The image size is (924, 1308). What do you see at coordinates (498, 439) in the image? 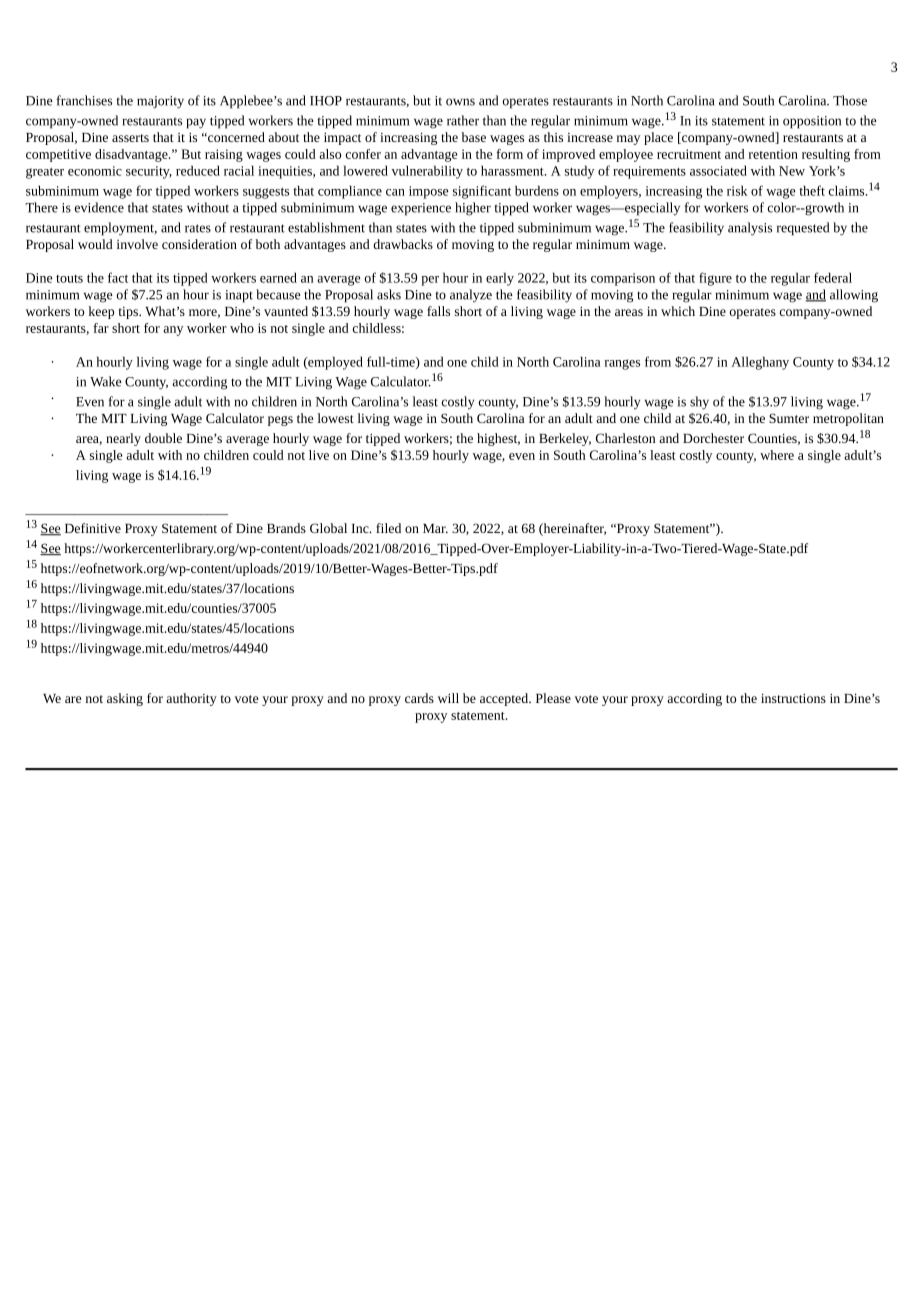
I see `highest` at bounding box center [498, 439].
